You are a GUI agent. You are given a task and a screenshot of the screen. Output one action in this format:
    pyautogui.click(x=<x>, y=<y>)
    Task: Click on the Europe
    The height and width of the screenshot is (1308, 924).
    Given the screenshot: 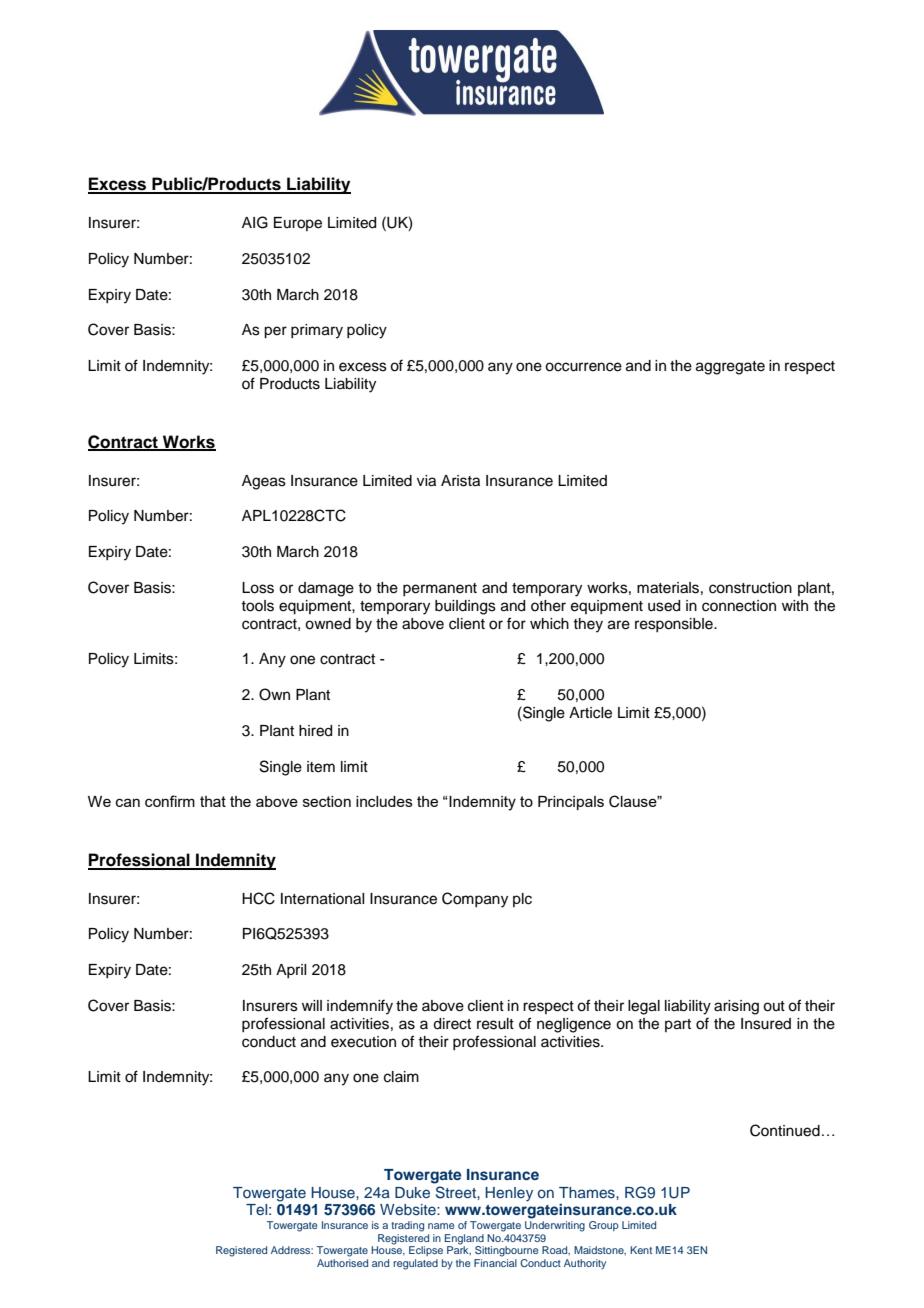 What is the action you would take?
    pyautogui.click(x=298, y=224)
